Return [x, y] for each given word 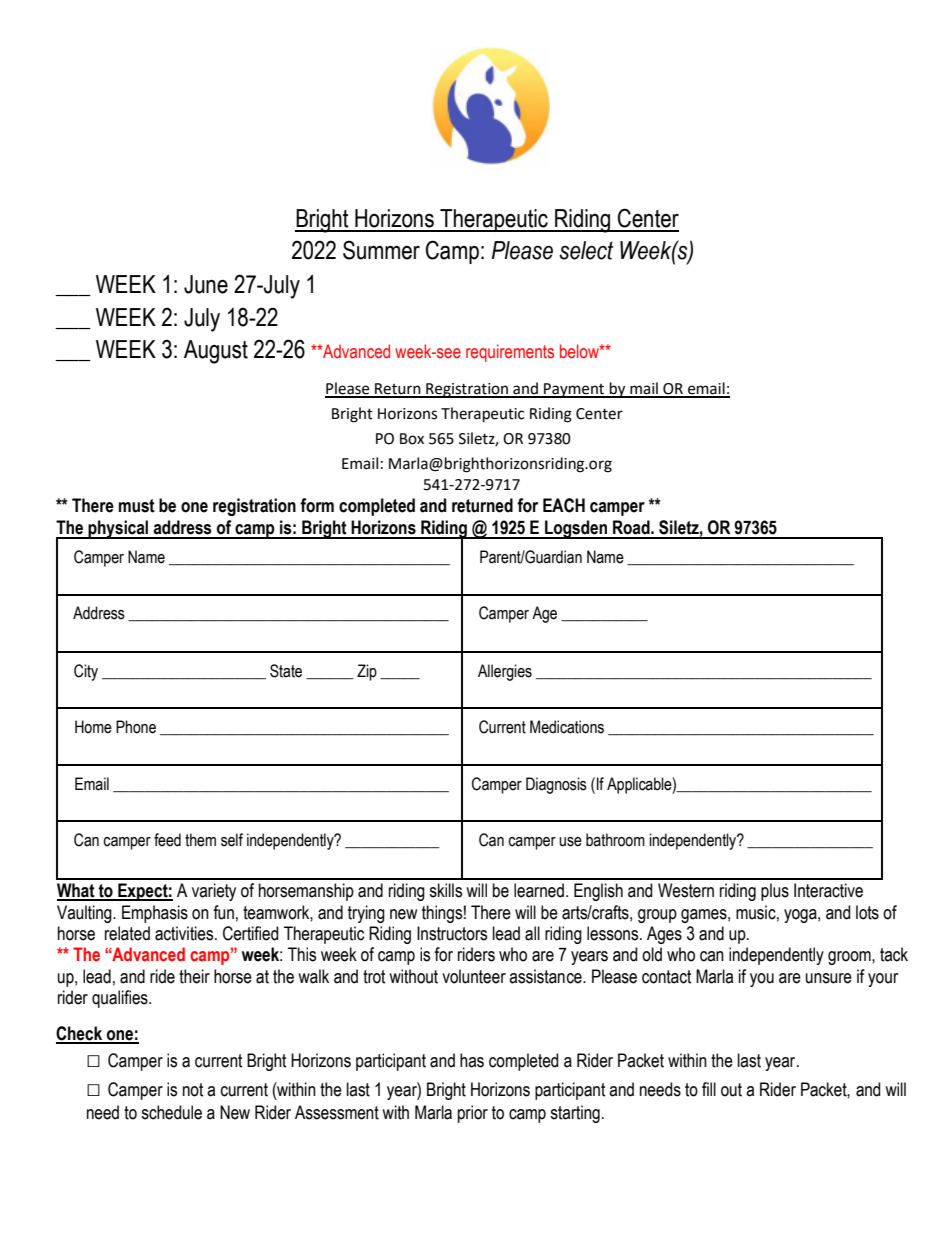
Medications [567, 727]
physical [118, 529]
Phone [136, 727]
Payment [574, 390]
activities [185, 933]
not [193, 1090]
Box [412, 439]
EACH [564, 505]
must [137, 506]
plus [775, 892]
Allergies [505, 672]
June [206, 284]
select [586, 250]
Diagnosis [556, 785]
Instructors [452, 933]
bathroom [615, 840]
